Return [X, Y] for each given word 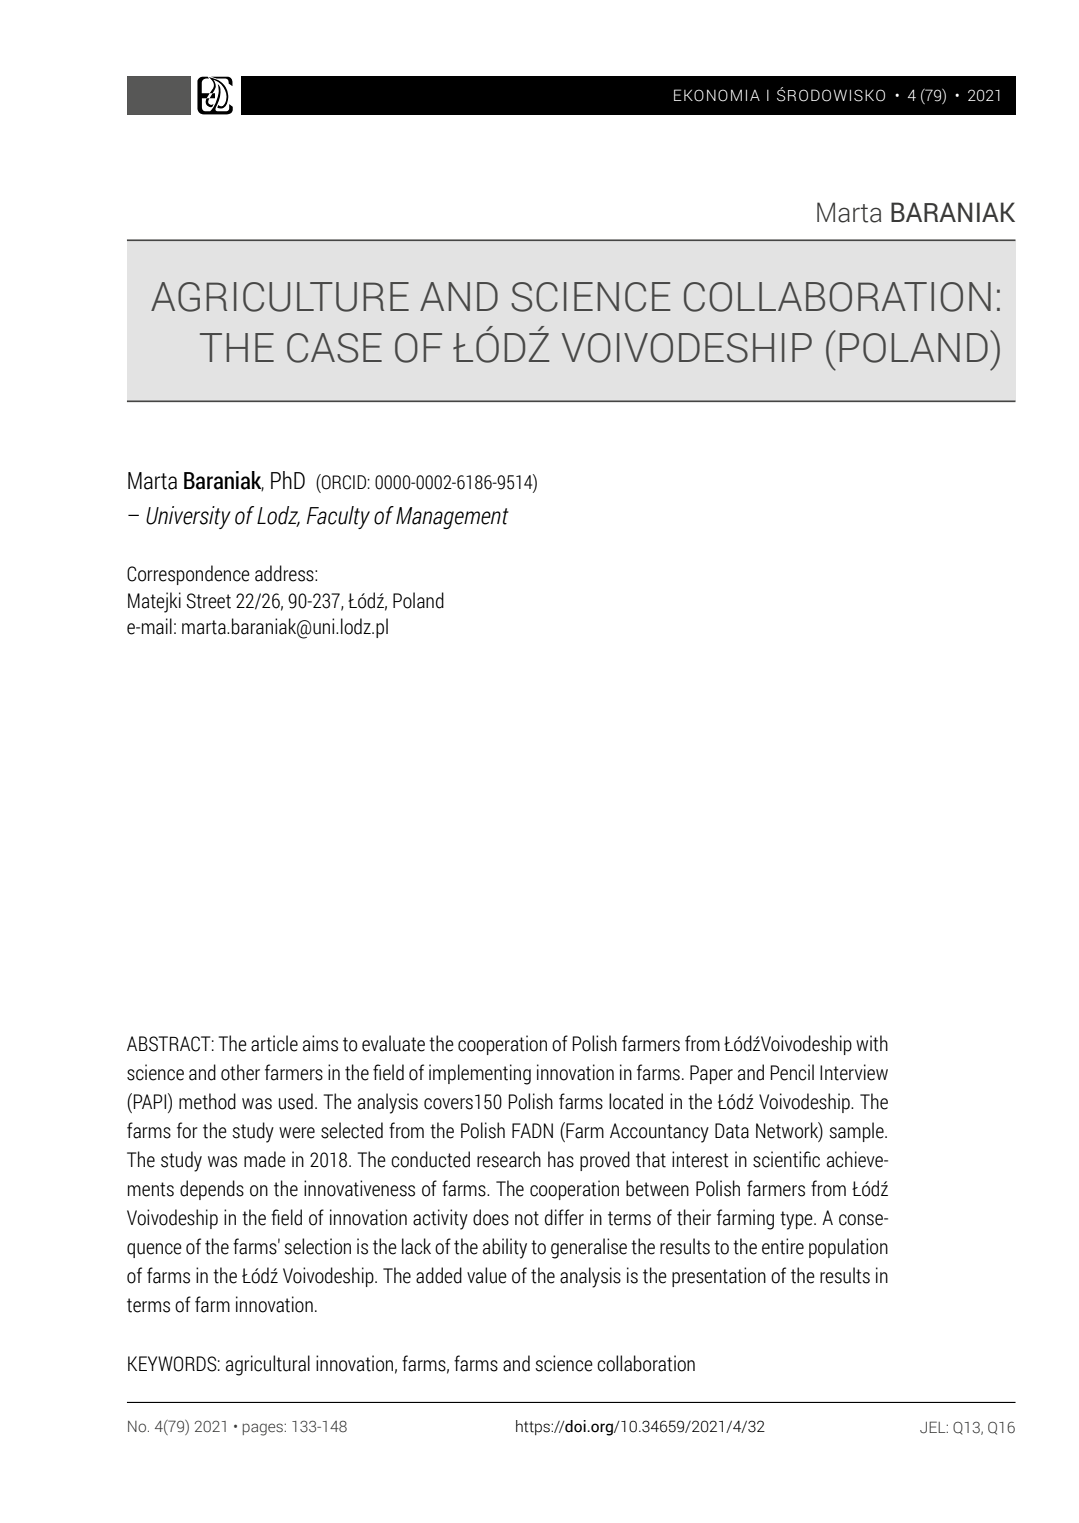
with [872, 1043]
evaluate [393, 1043]
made [265, 1159]
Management [452, 518]
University [188, 517]
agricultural [268, 1365]
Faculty [338, 517]
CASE [334, 348]
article [274, 1043]
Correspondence [188, 575]
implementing [480, 1074]
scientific [786, 1159]
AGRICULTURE [280, 297]
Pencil [792, 1072]
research [509, 1159]
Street [208, 601]
